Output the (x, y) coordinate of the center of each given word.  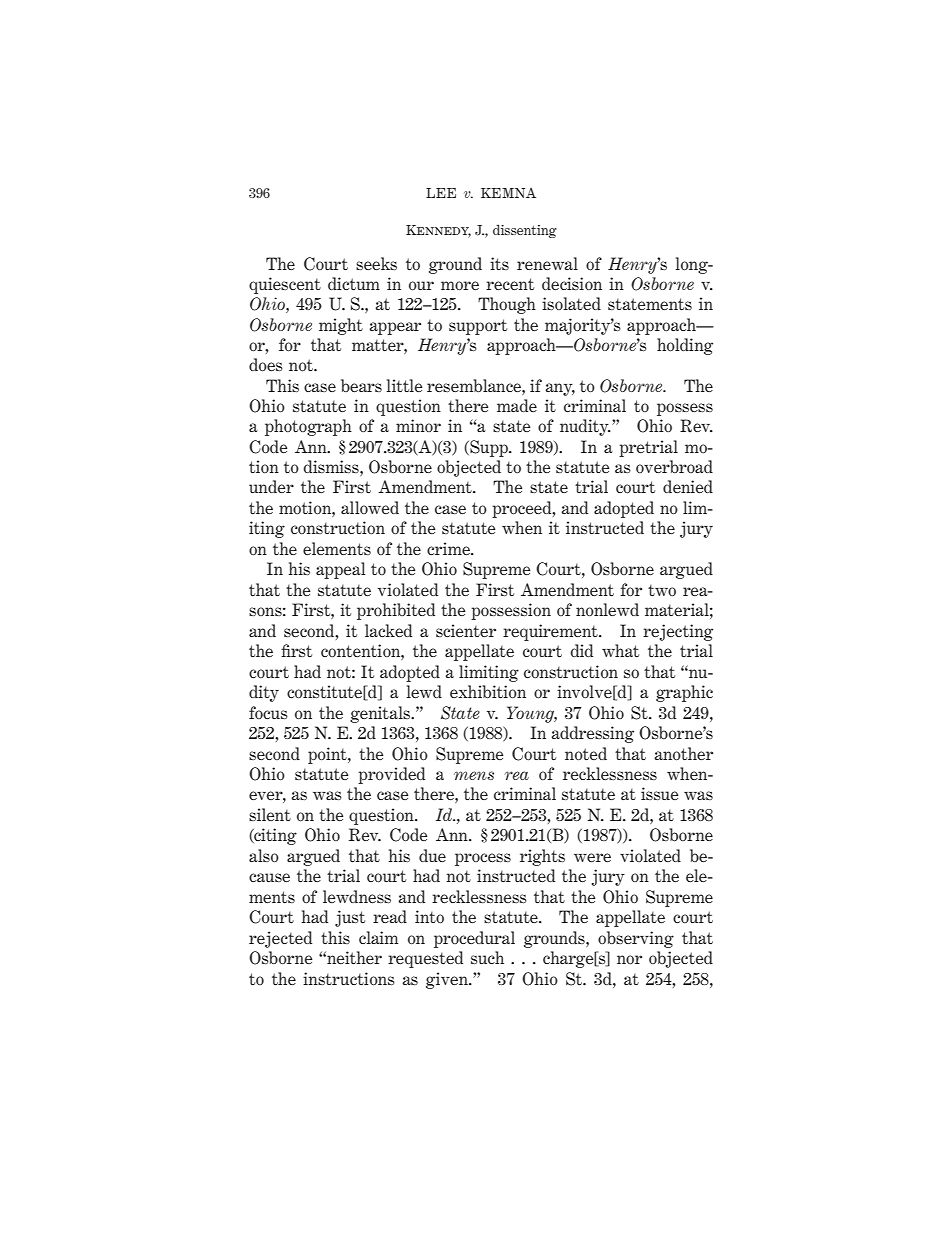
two (662, 590)
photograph (308, 427)
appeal (340, 570)
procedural (474, 939)
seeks (376, 263)
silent (270, 814)
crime (449, 548)
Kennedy (438, 231)
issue (659, 793)
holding (685, 346)
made (517, 406)
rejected (280, 939)
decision (572, 284)
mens (474, 775)
